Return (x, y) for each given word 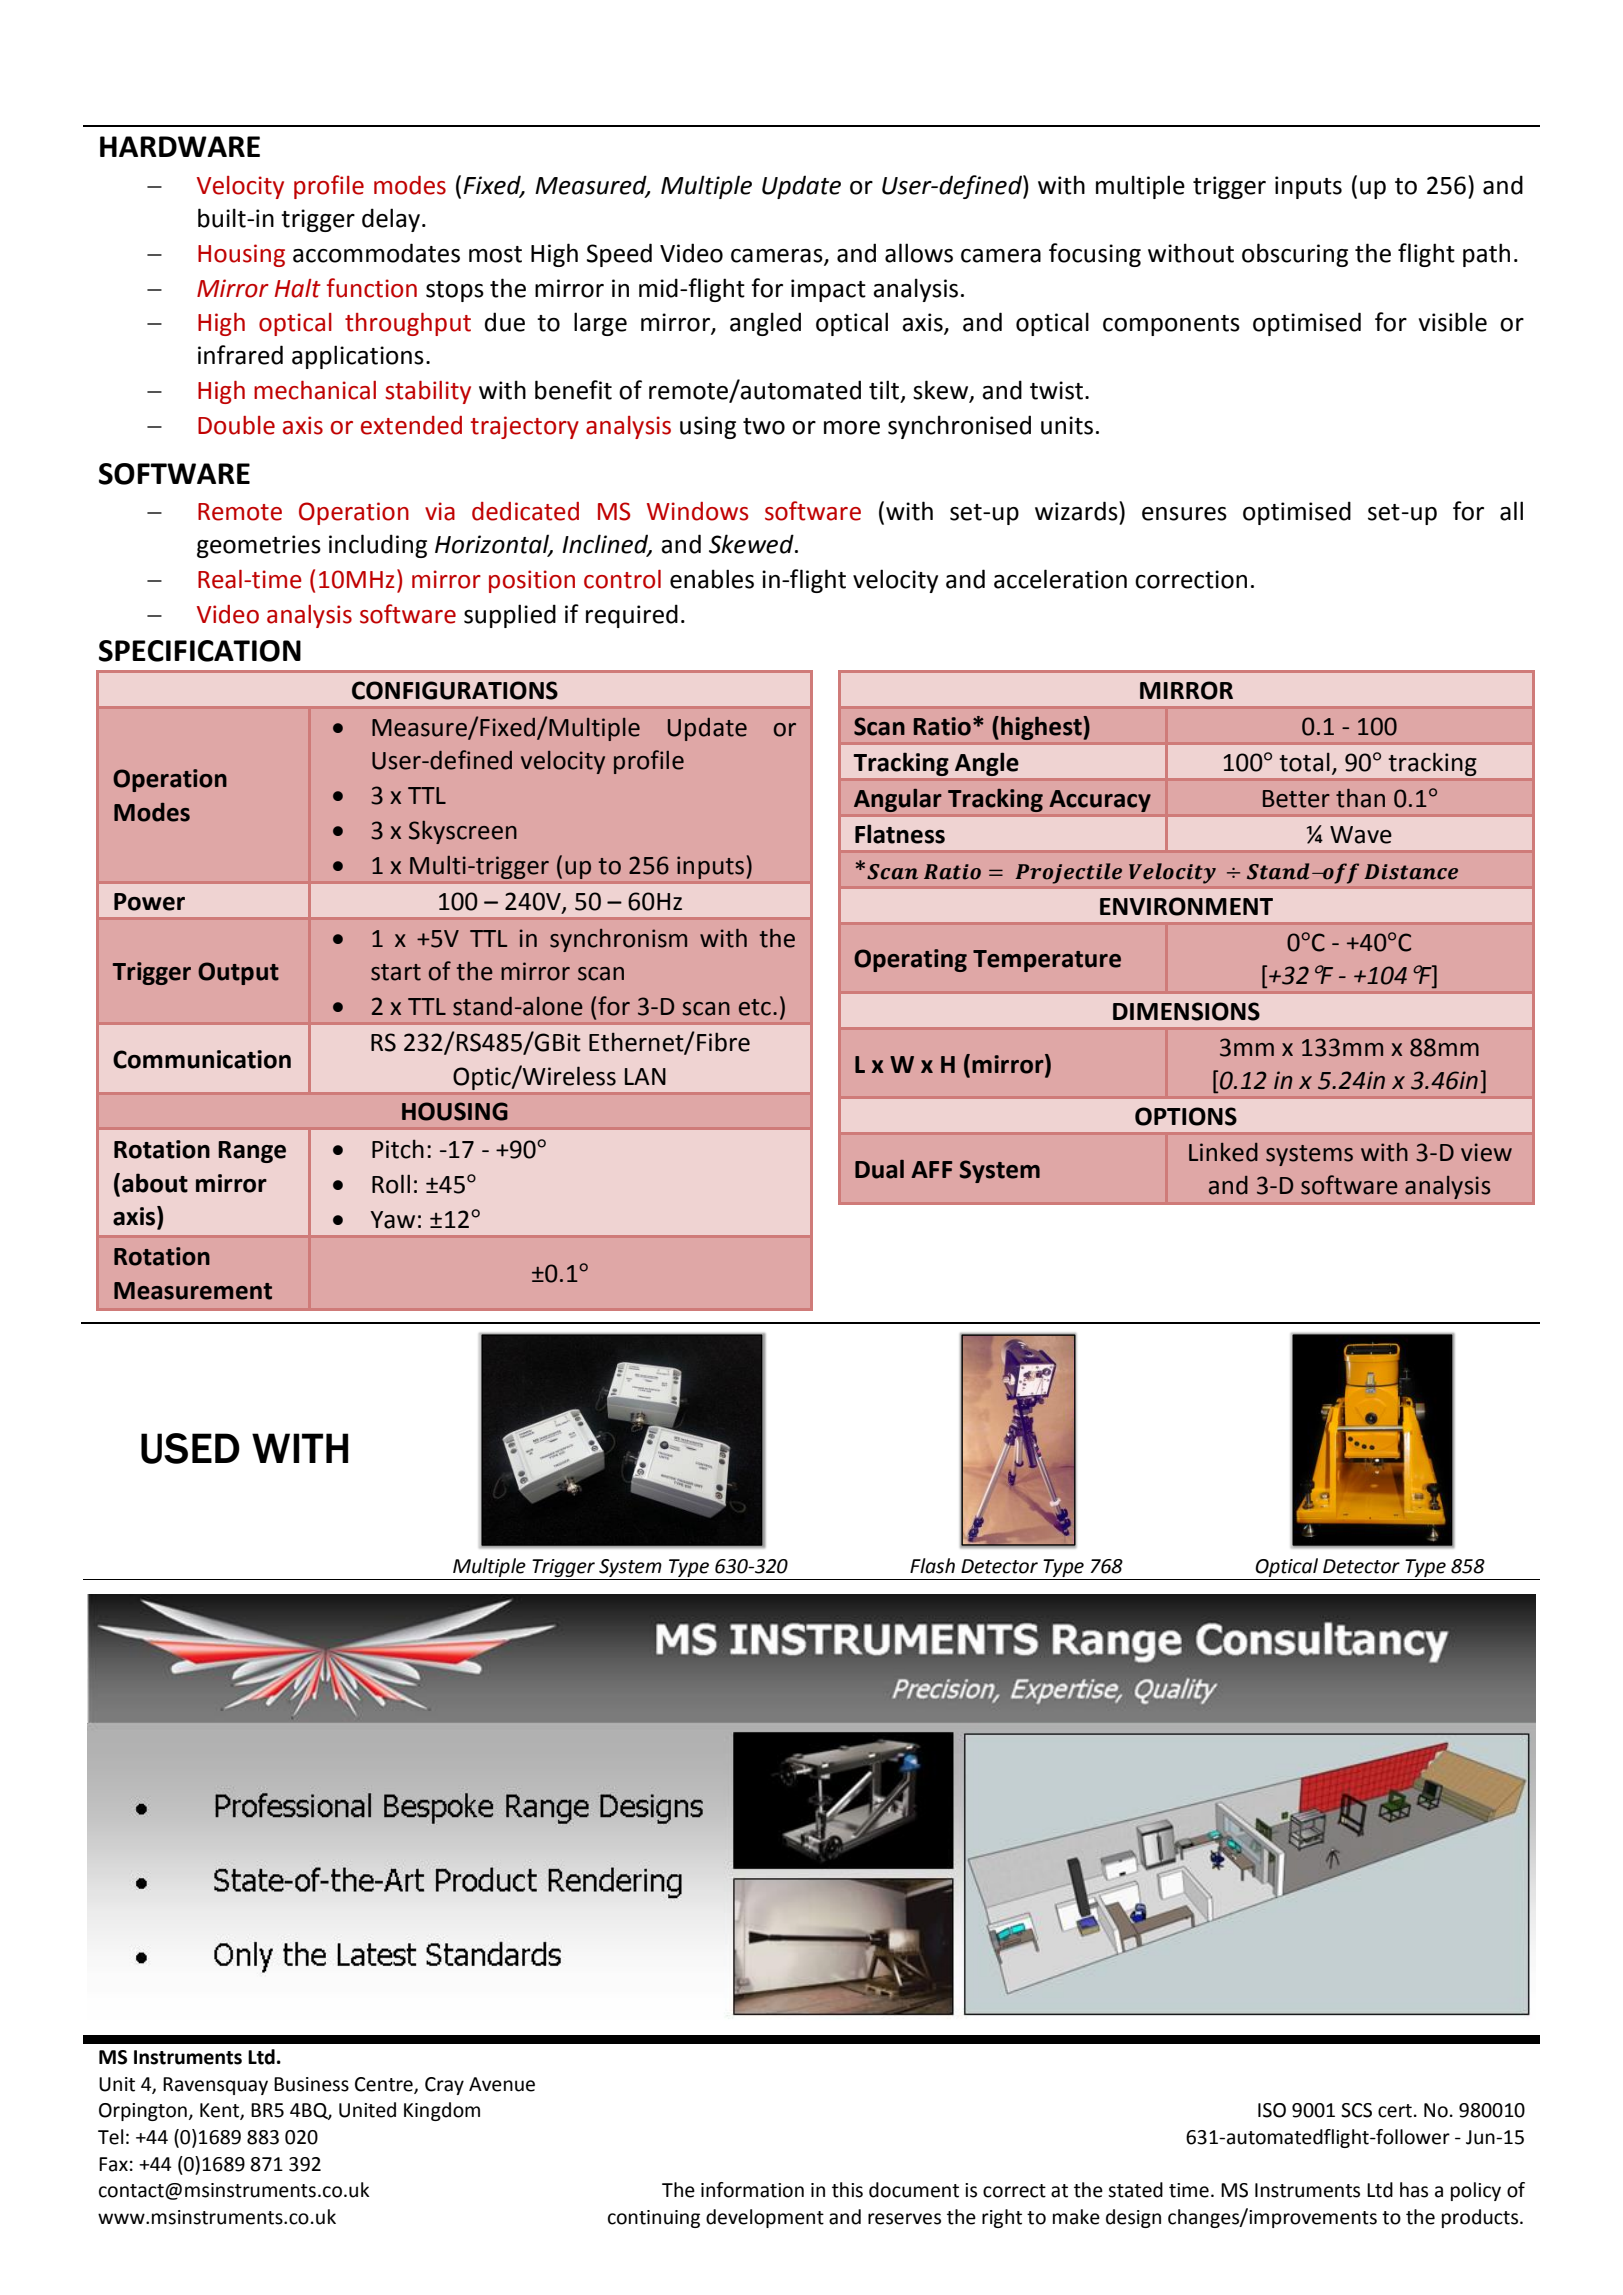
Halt (298, 288)
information (752, 2190)
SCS (1356, 2110)
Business (311, 2084)
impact (828, 290)
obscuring (1295, 255)
